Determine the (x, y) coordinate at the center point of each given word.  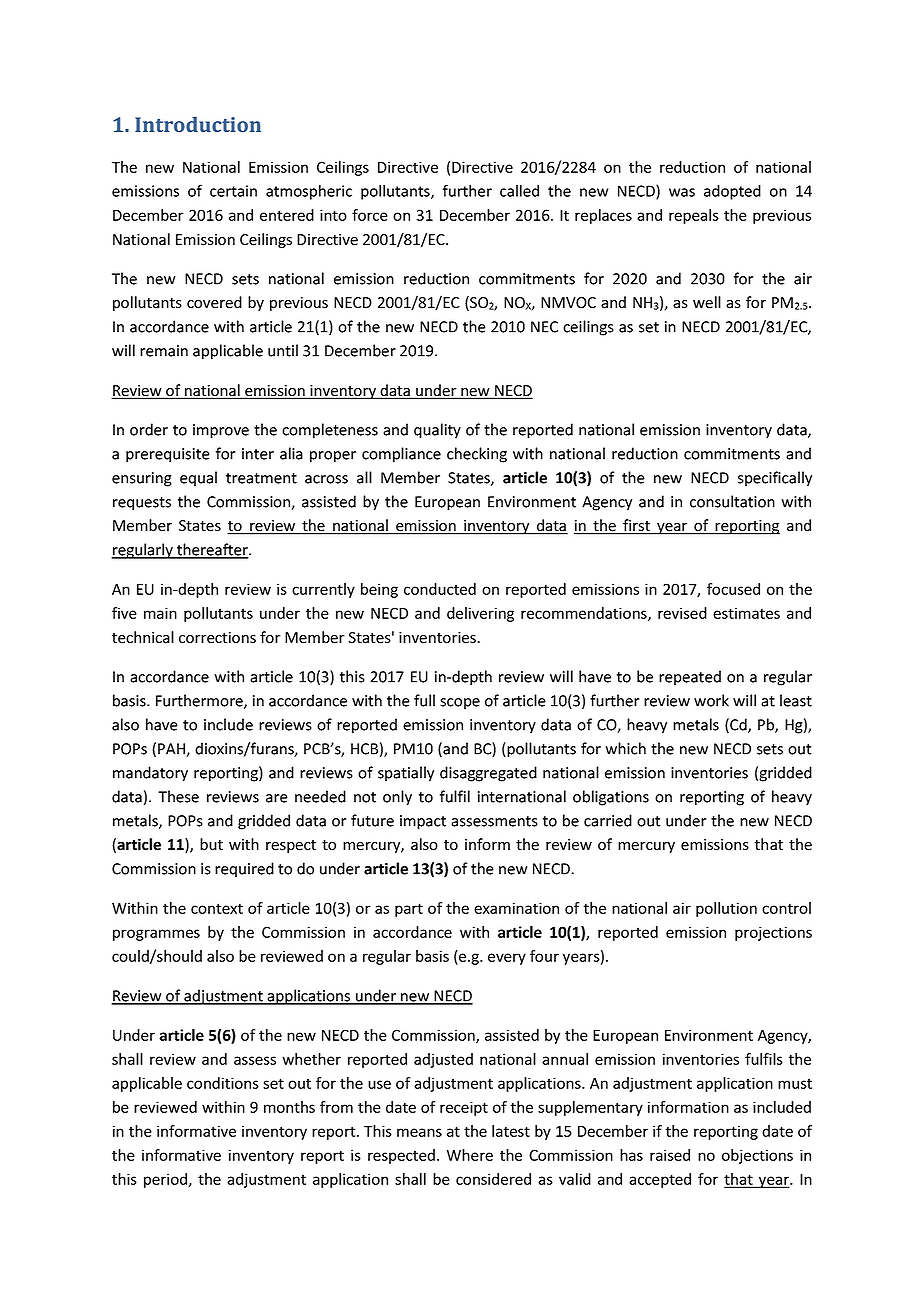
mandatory (150, 774)
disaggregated (488, 774)
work (711, 700)
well (707, 302)
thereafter (212, 550)
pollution (726, 909)
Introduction (198, 124)
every (507, 959)
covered (214, 302)
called (519, 190)
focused (733, 589)
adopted (732, 192)
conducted (440, 589)
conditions (223, 1083)
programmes (156, 935)
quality (437, 431)
